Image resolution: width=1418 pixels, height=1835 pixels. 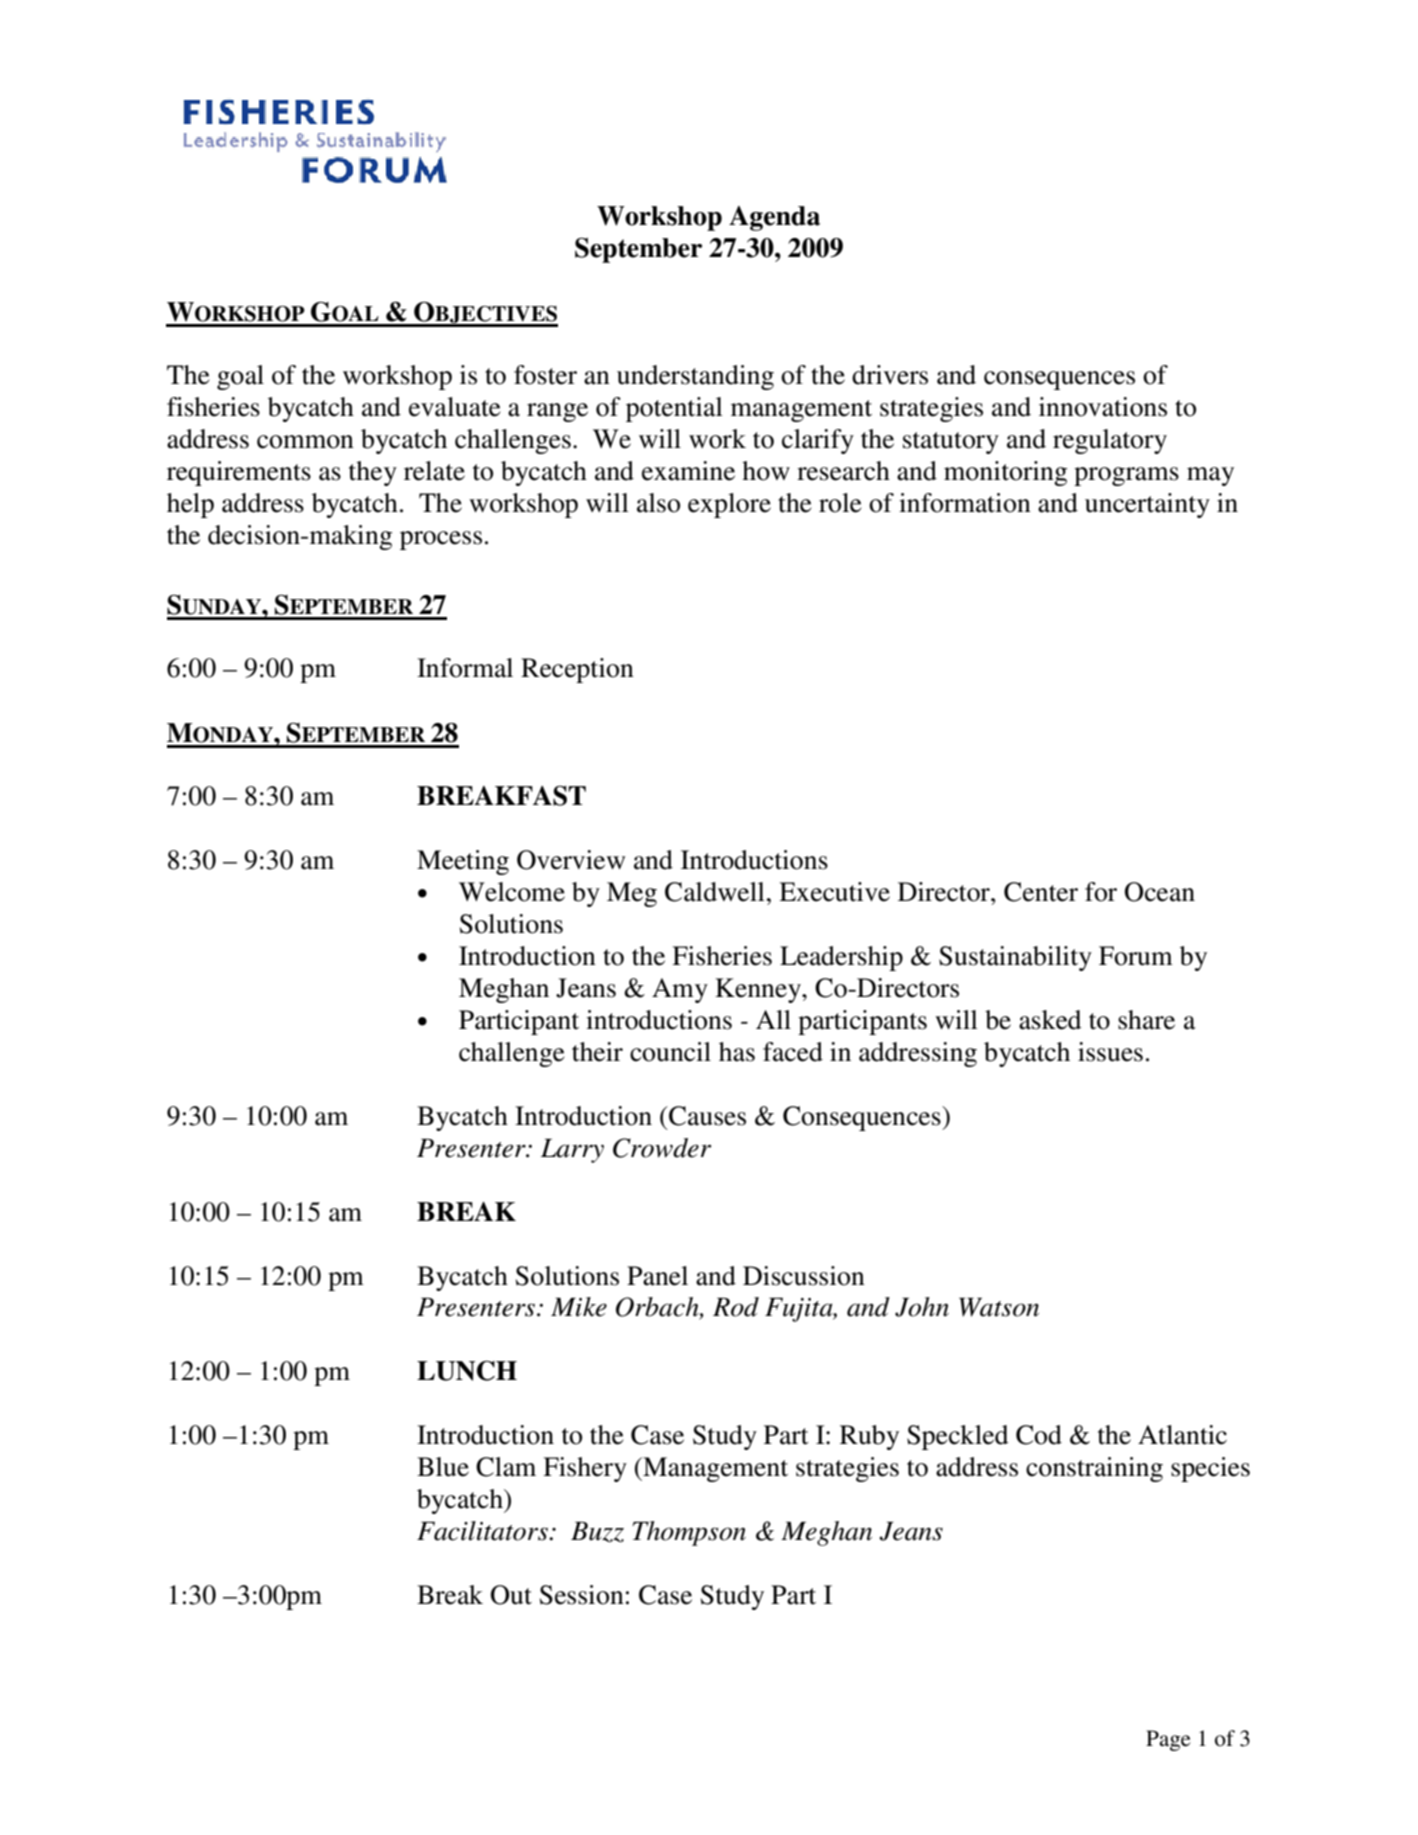 I want to click on Out, so click(x=511, y=1595).
